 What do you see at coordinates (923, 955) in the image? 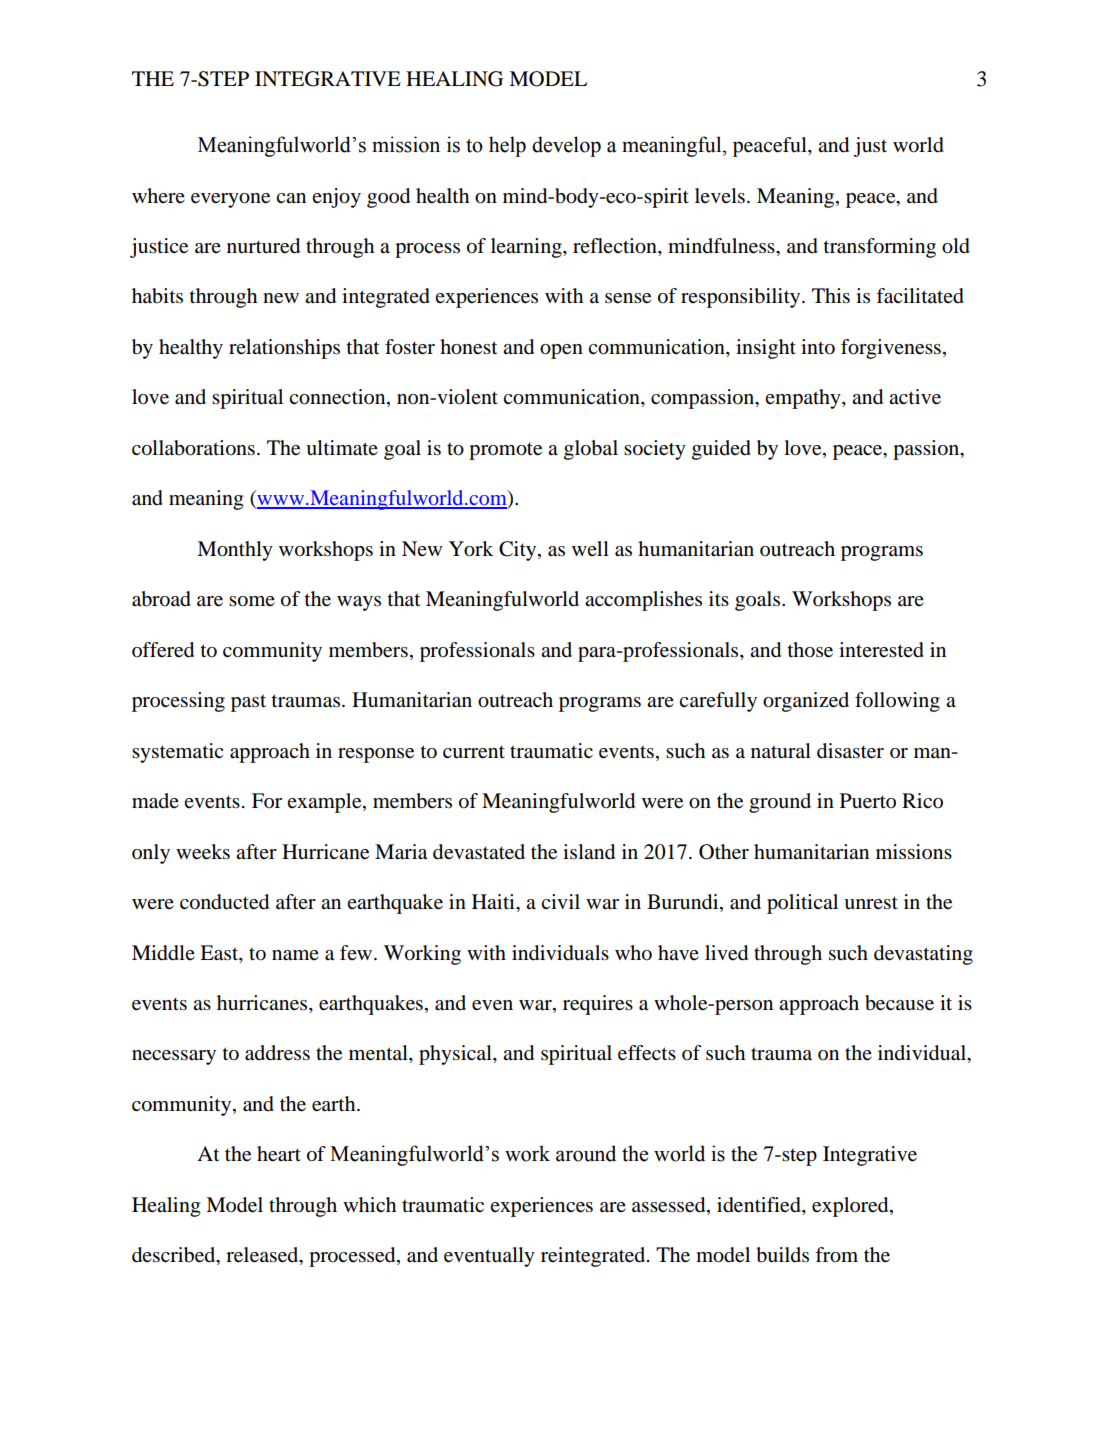
I see `devastating` at bounding box center [923, 955].
